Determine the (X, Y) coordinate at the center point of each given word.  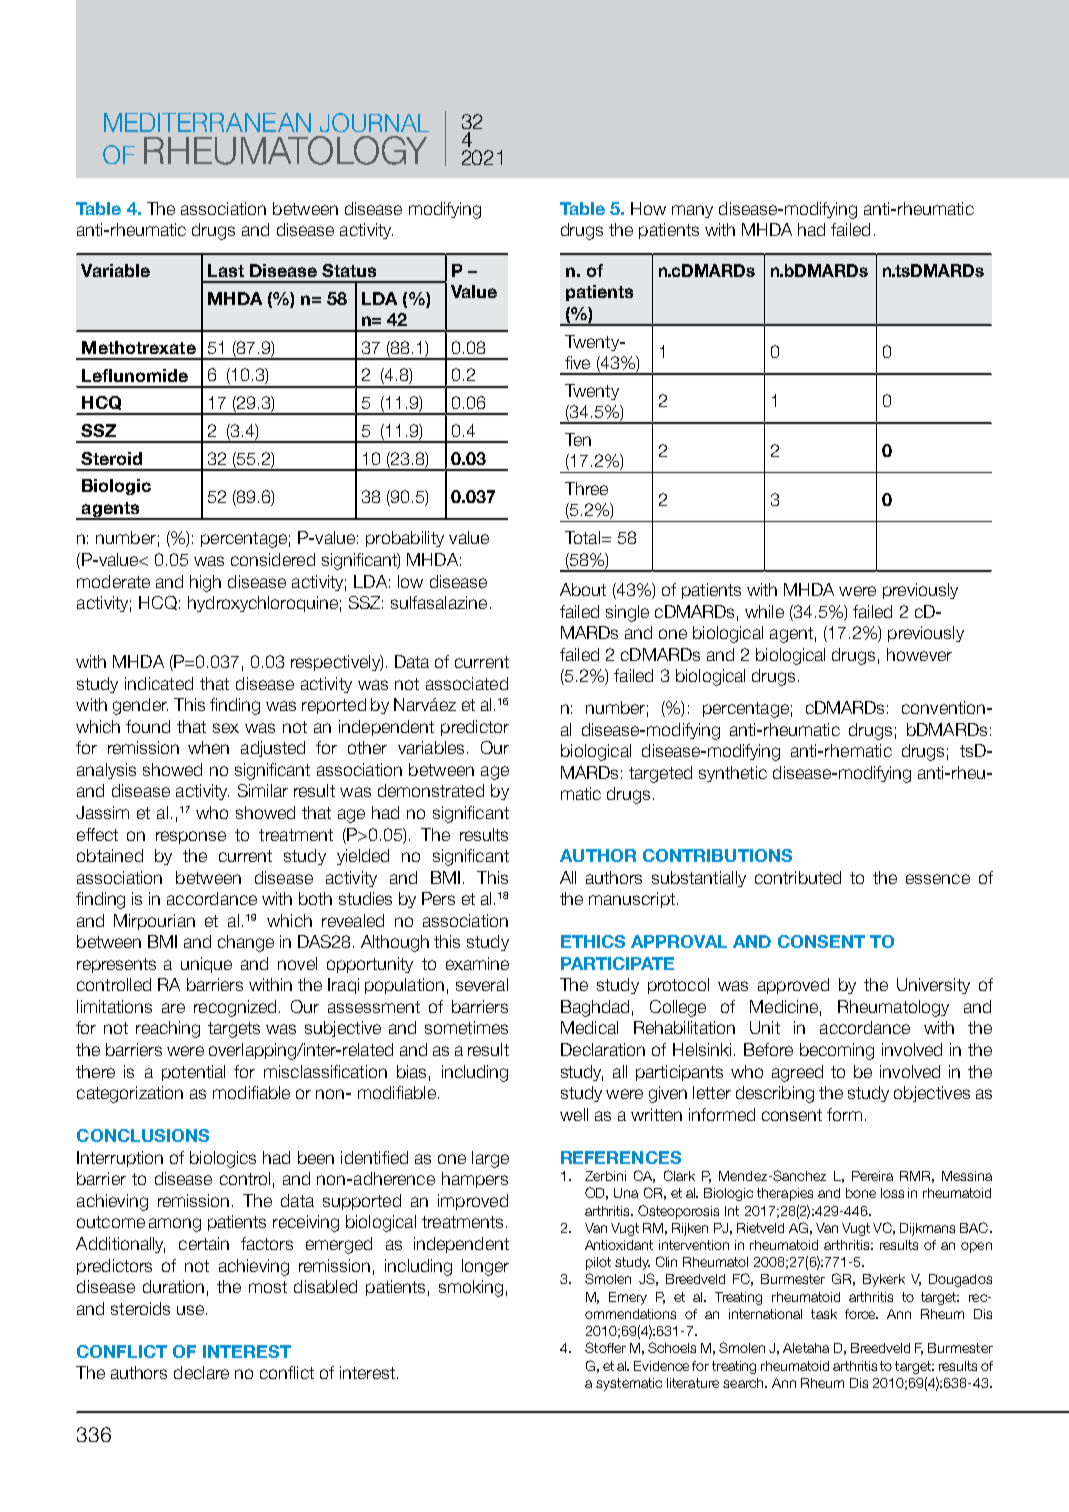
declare (201, 1372)
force (861, 1314)
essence (938, 879)
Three (586, 488)
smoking (471, 1288)
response (191, 837)
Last (226, 270)
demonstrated (431, 790)
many (692, 211)
